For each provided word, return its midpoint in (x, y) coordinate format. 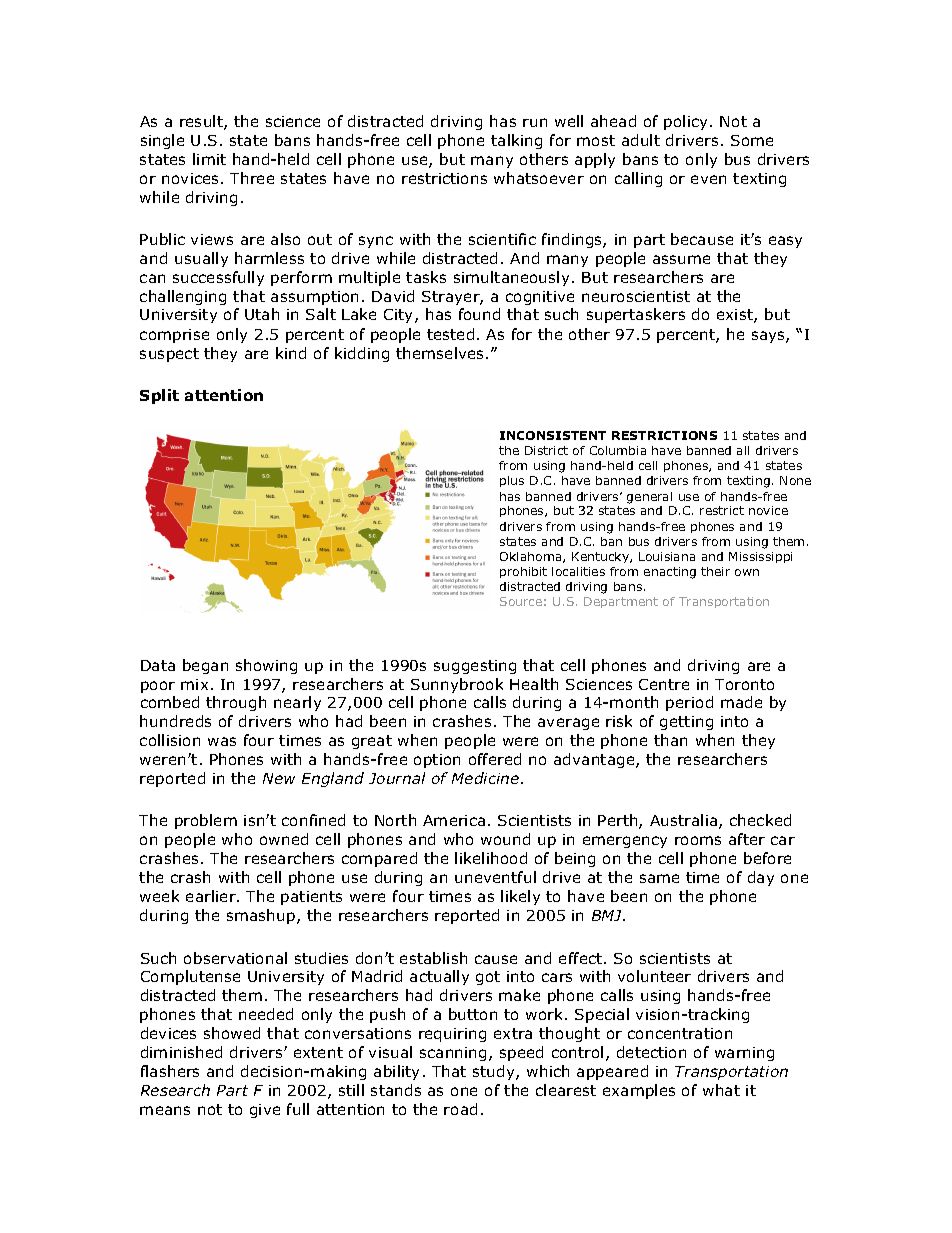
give (265, 1111)
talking (516, 141)
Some (752, 140)
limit (209, 159)
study (495, 1072)
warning (744, 1054)
